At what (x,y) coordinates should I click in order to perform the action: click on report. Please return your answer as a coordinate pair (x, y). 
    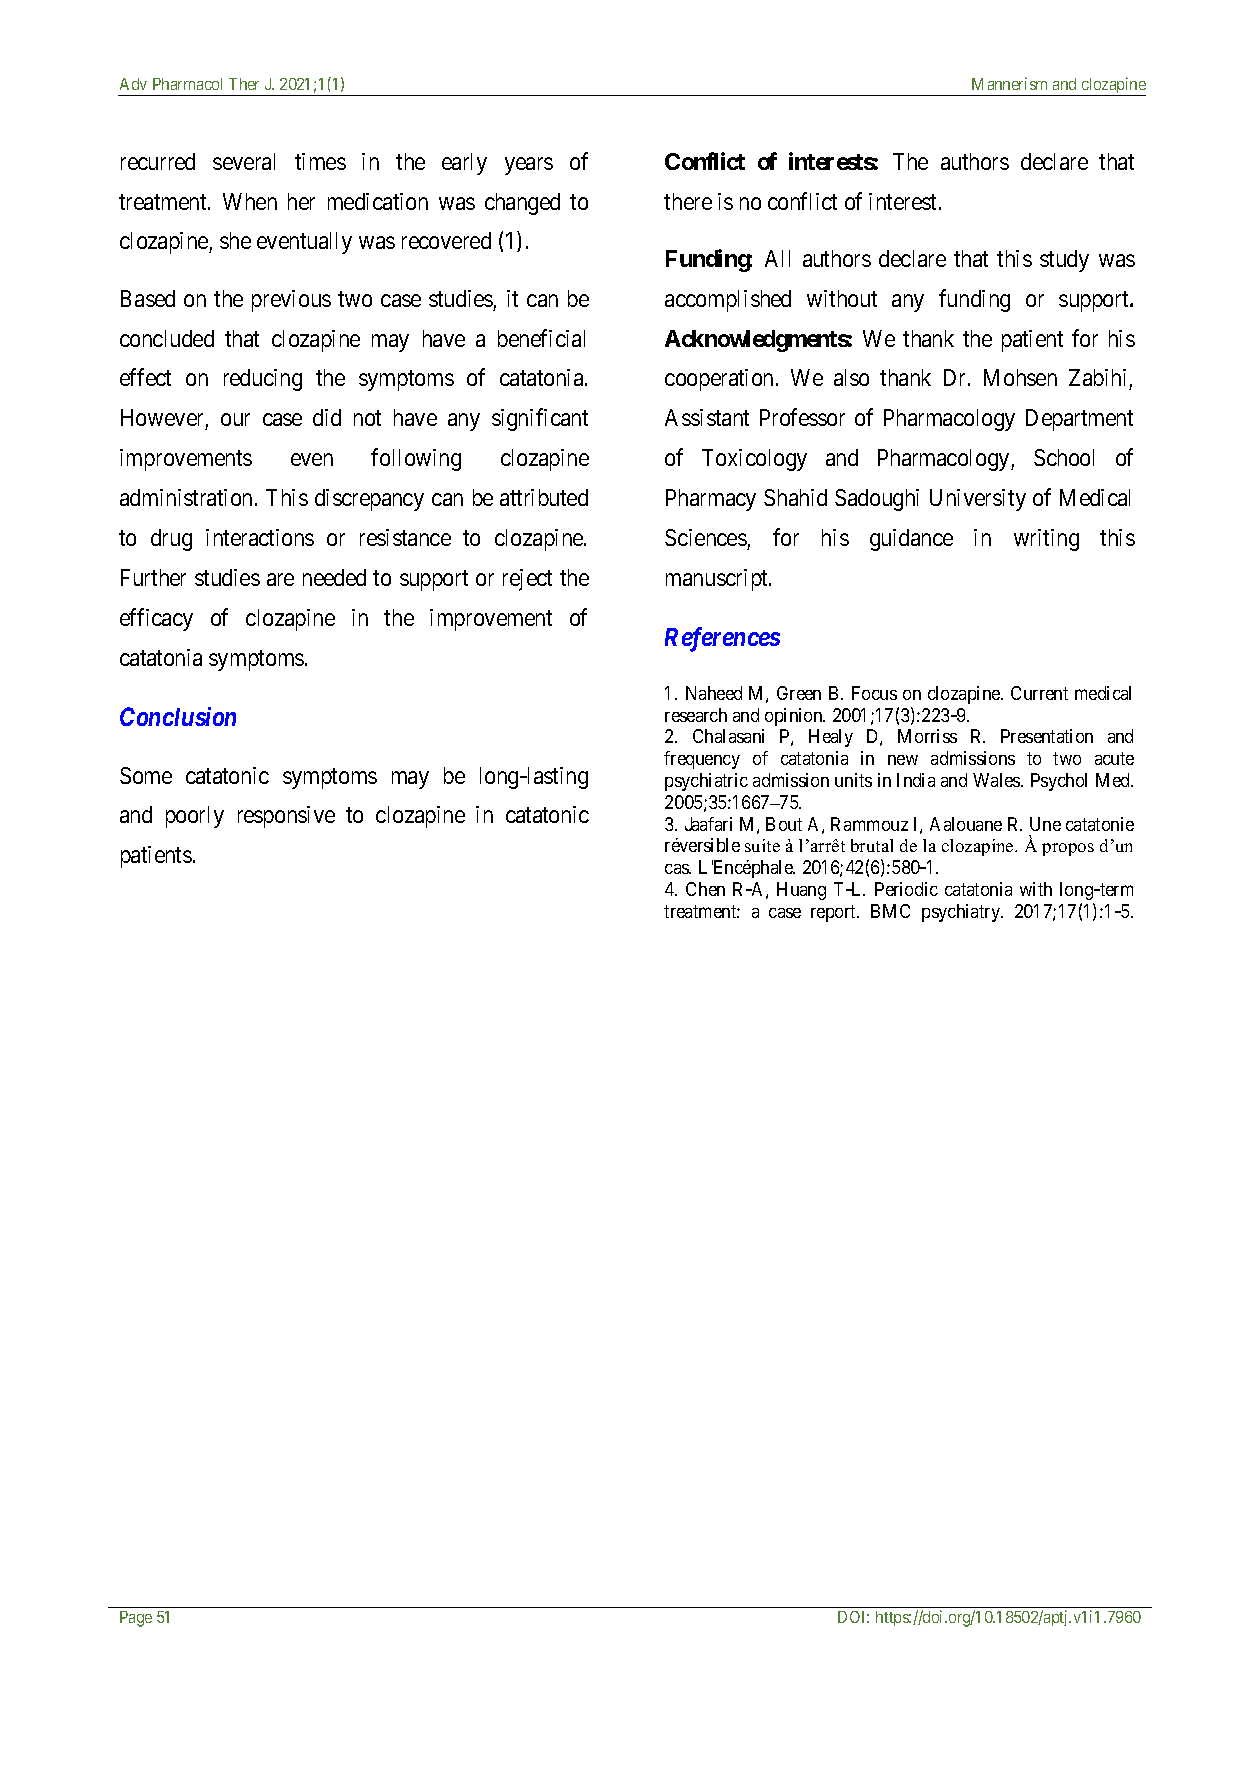
    Looking at the image, I should click on (834, 913).
